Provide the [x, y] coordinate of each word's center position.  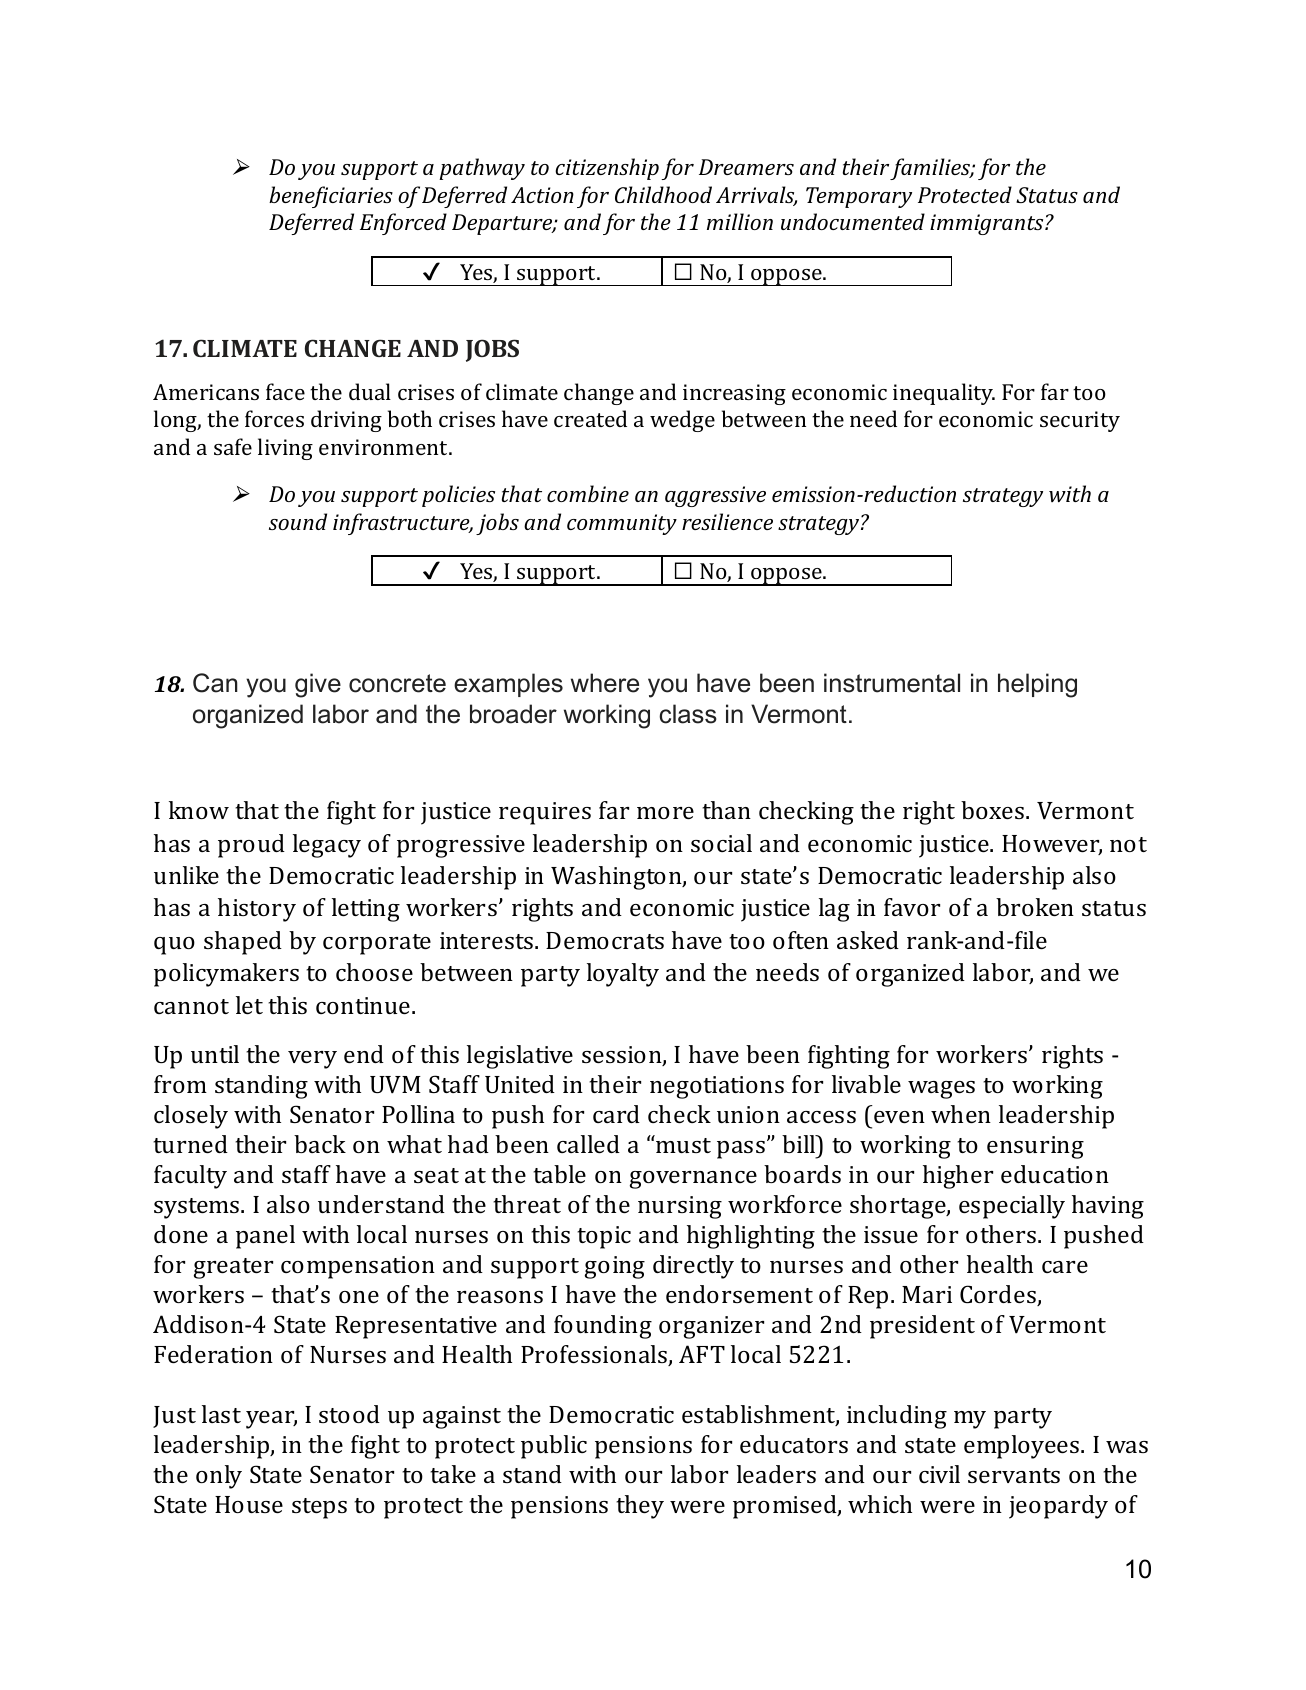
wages [941, 1090]
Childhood [663, 194]
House [249, 1504]
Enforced [403, 224]
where [605, 683]
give [318, 685]
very [312, 1060]
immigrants [988, 224]
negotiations [717, 1087]
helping [1037, 685]
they [640, 1507]
